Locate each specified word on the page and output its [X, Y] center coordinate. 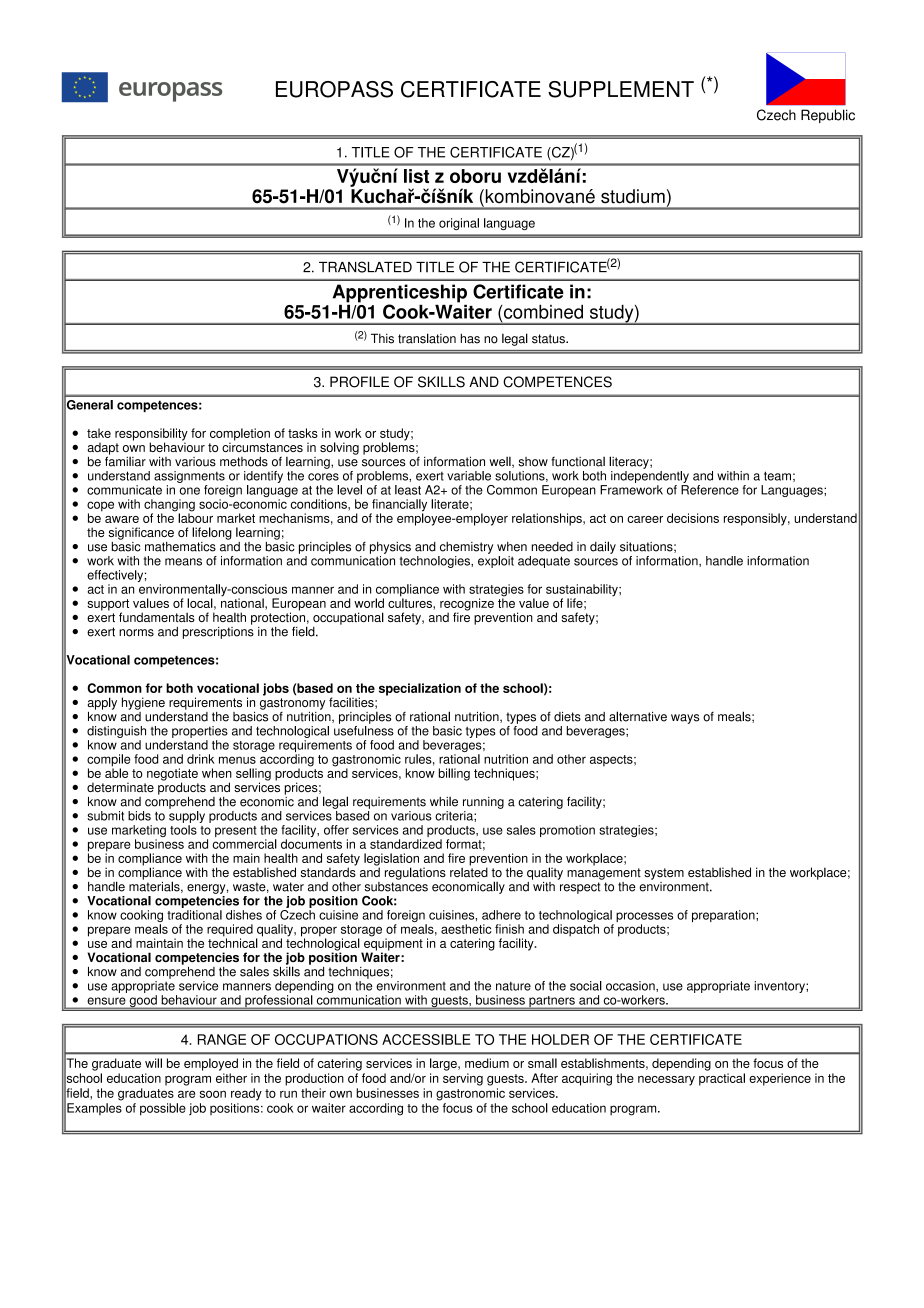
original [459, 224]
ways [685, 719]
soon [213, 1094]
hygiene [143, 703]
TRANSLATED [365, 267]
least [408, 490]
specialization [420, 689]
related [469, 871]
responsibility [151, 435]
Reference [710, 488]
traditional [194, 915]
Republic [828, 116]
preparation [724, 916]
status [549, 339]
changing [169, 506]
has [470, 338]
